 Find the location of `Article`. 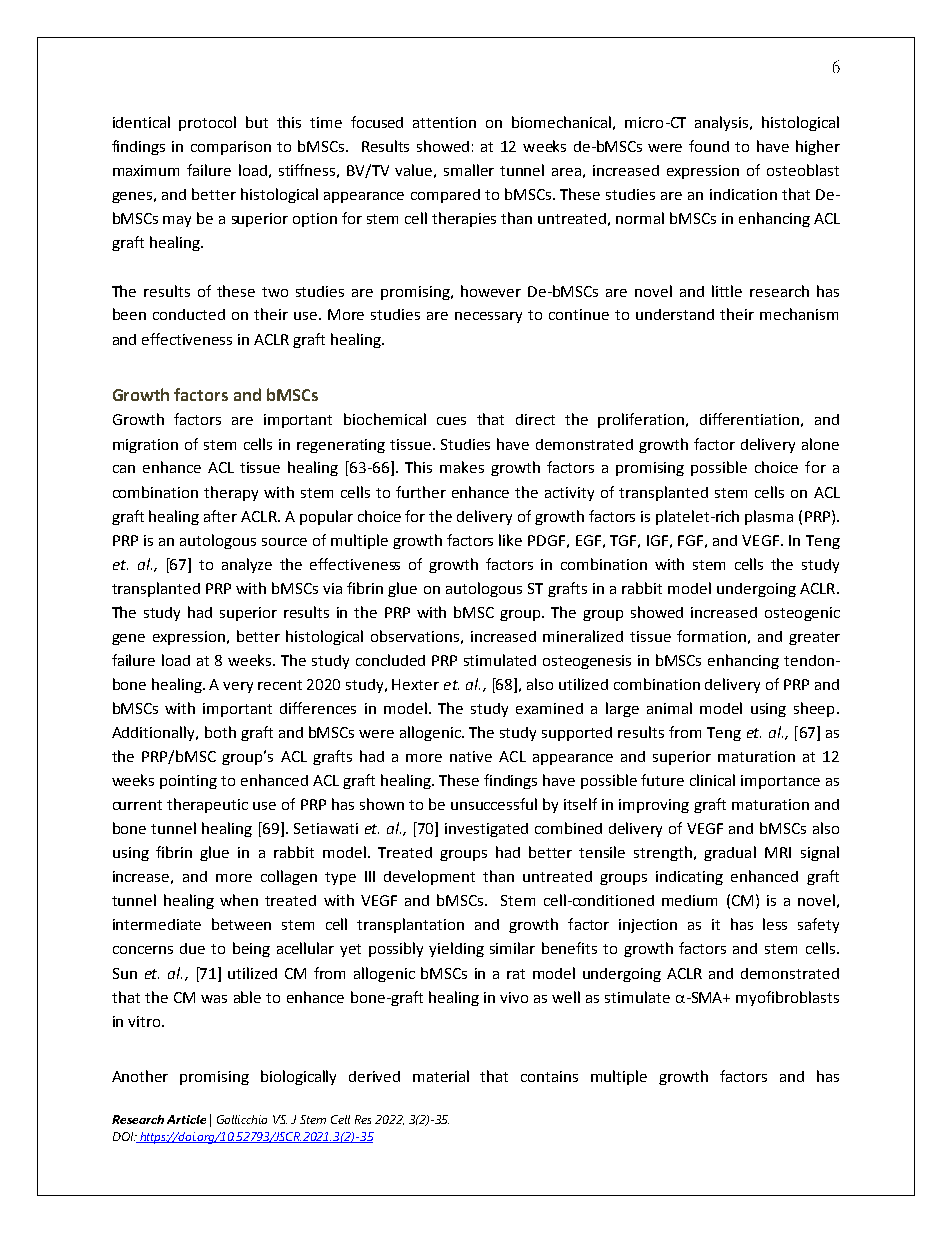

Article is located at coordinates (186, 1119).
